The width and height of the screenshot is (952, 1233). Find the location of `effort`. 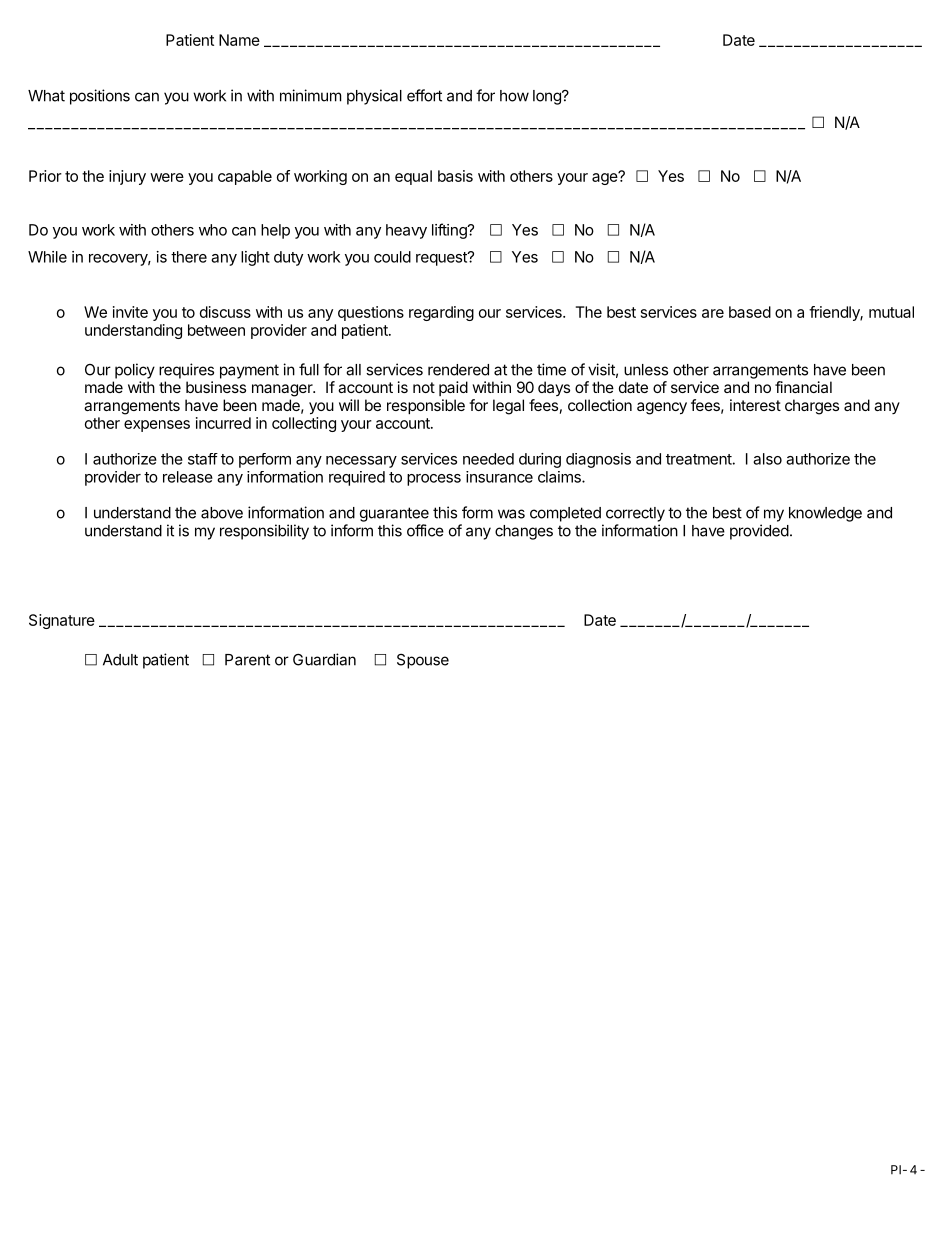

effort is located at coordinates (424, 95).
